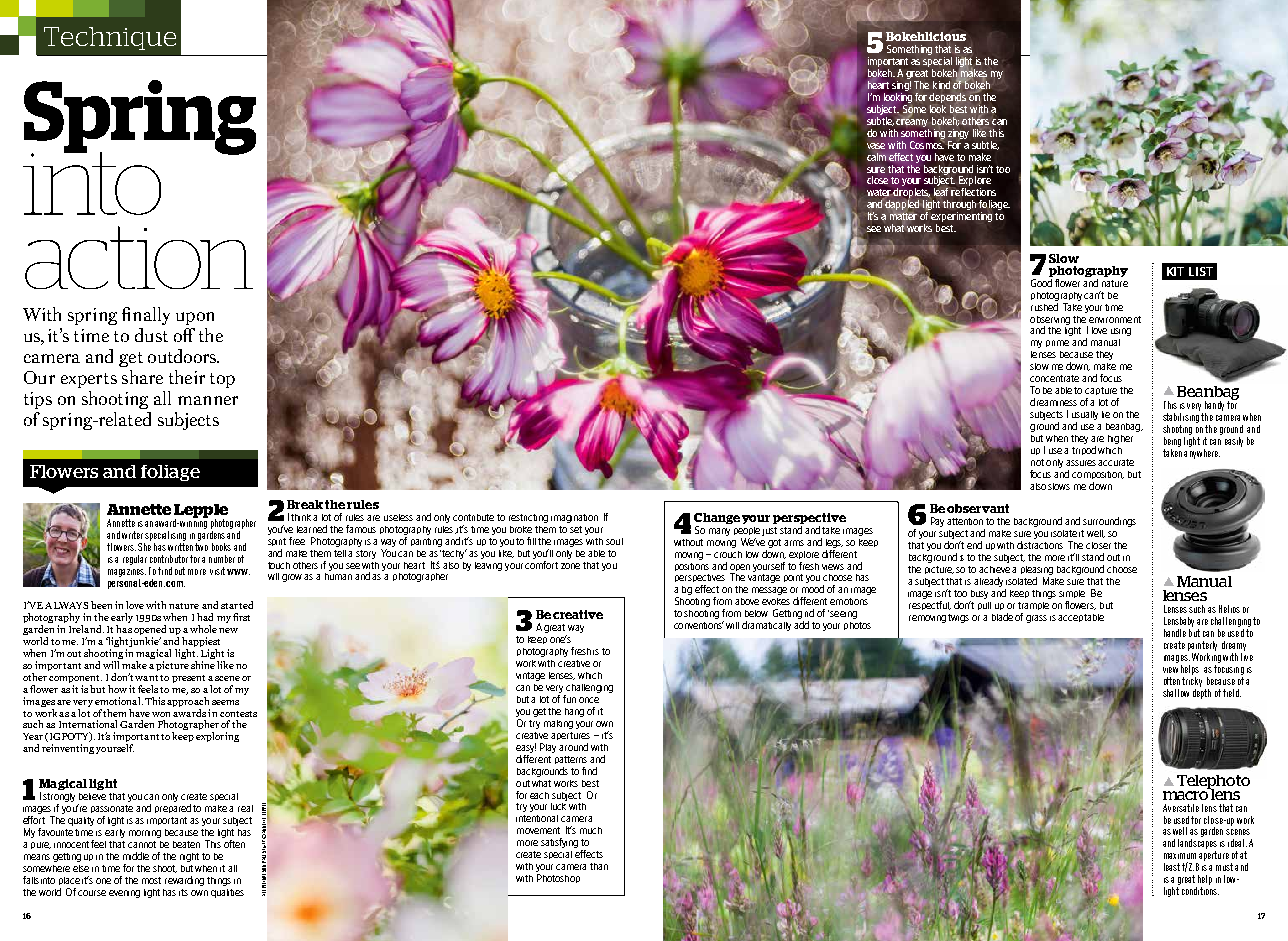  Describe the element at coordinates (574, 518) in the page. I see `imagination` at that location.
